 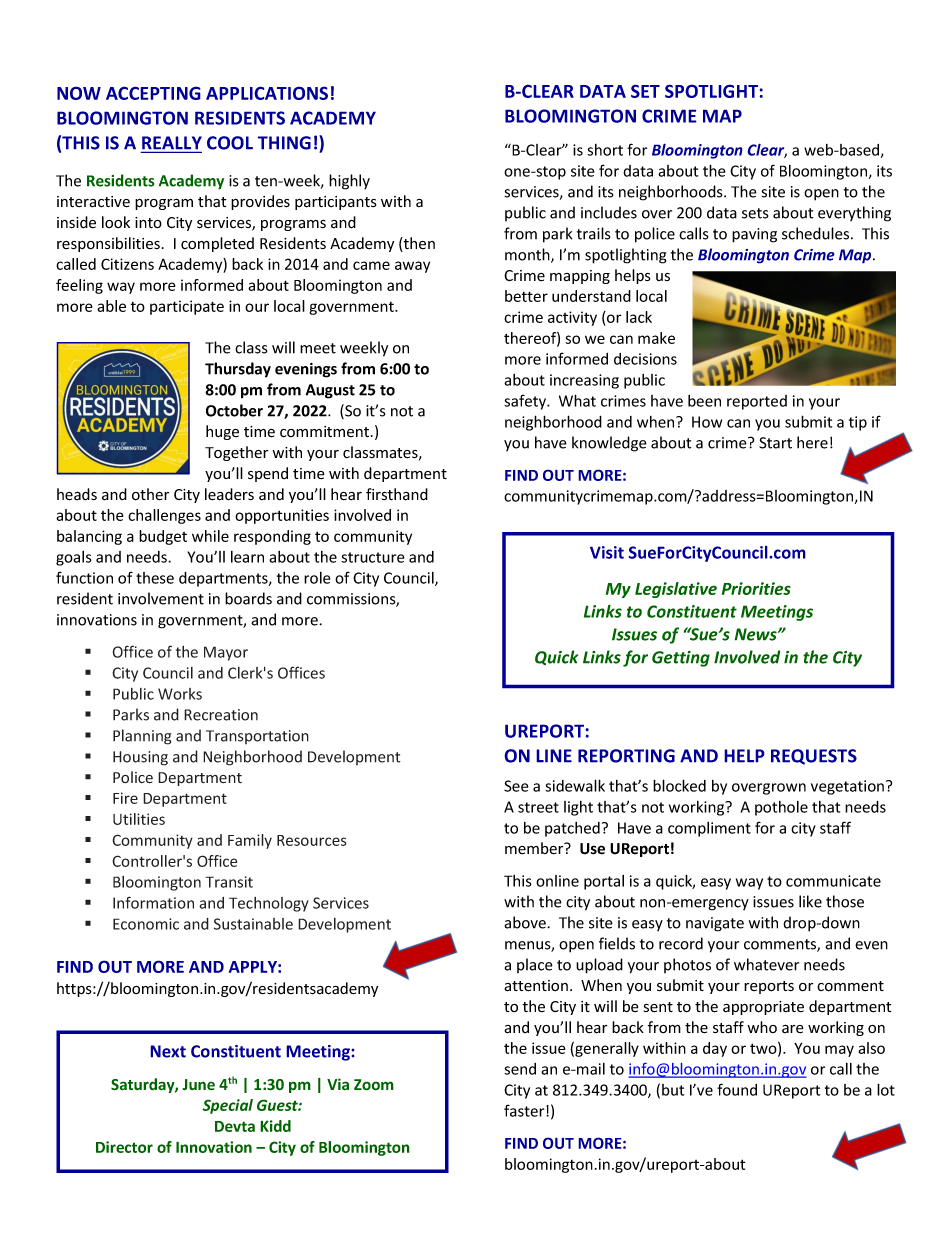 What do you see at coordinates (229, 882) in the screenshot?
I see `Transit` at bounding box center [229, 882].
